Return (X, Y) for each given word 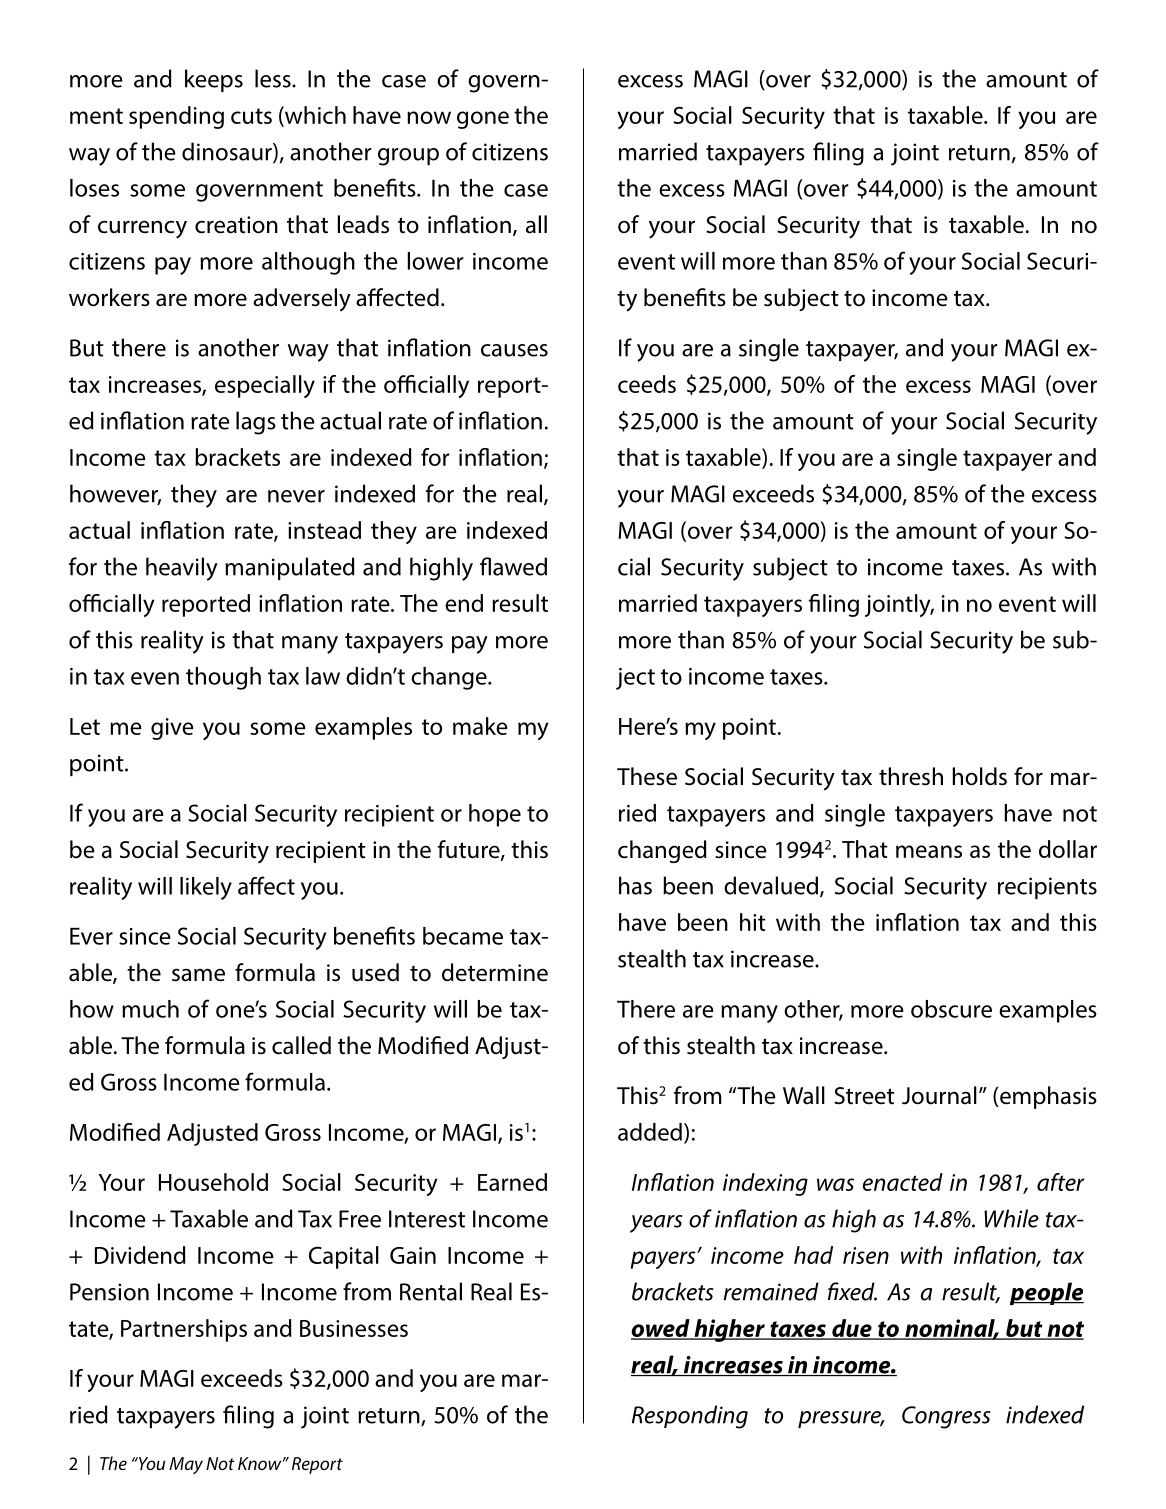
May (186, 1465)
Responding (690, 1417)
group (408, 157)
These (647, 776)
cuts (251, 116)
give (172, 729)
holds (980, 776)
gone (483, 120)
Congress (946, 1417)
